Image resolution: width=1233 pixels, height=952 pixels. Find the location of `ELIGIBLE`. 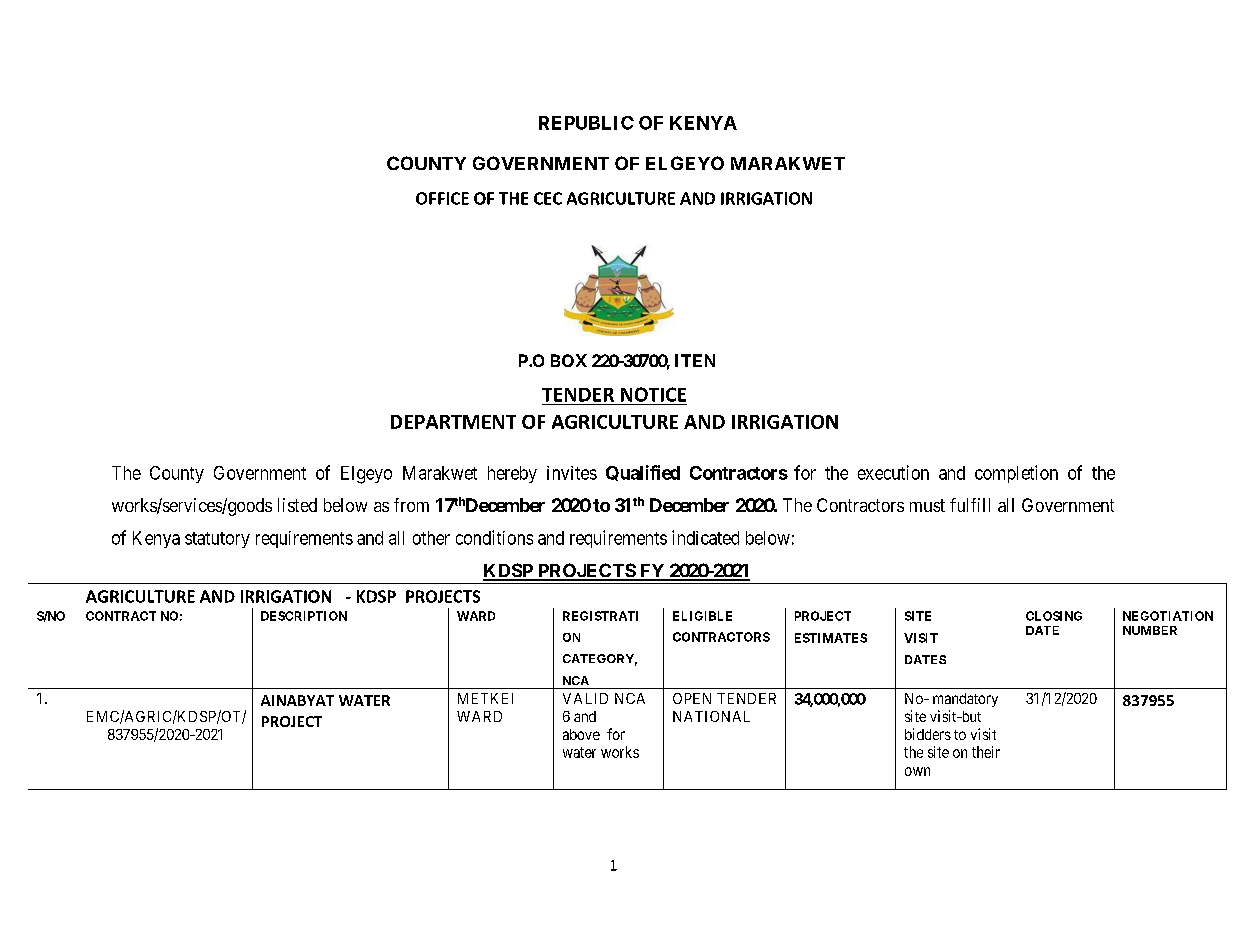

ELIGIBLE is located at coordinates (702, 616).
